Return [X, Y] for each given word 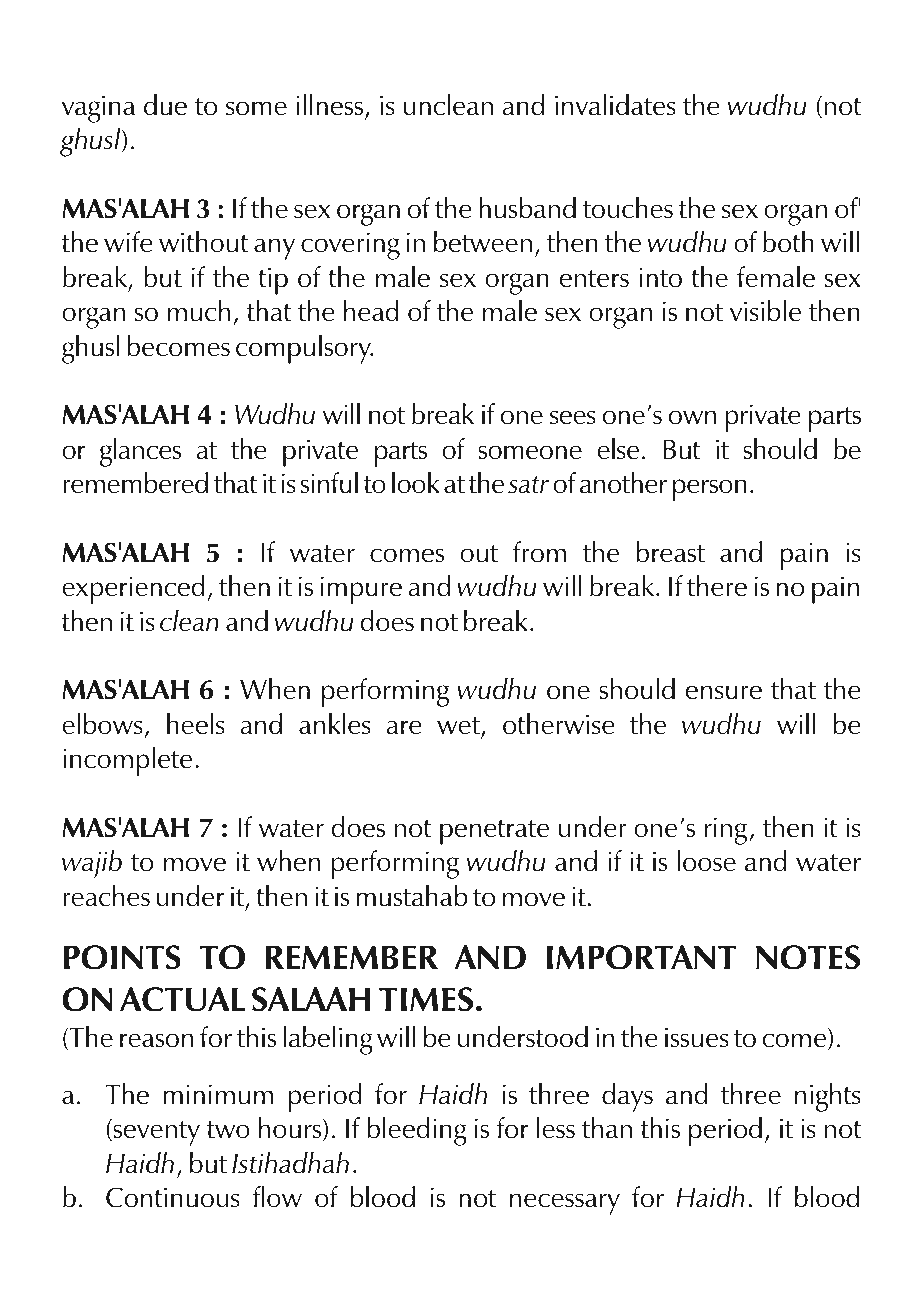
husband [527, 208]
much [199, 311]
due [165, 105]
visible [765, 311]
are [404, 727]
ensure [723, 692]
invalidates [615, 105]
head [371, 311]
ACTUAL [182, 999]
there [717, 586]
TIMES [426, 999]
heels [196, 724]
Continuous [173, 1197]
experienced [133, 589]
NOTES [808, 957]
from [539, 552]
